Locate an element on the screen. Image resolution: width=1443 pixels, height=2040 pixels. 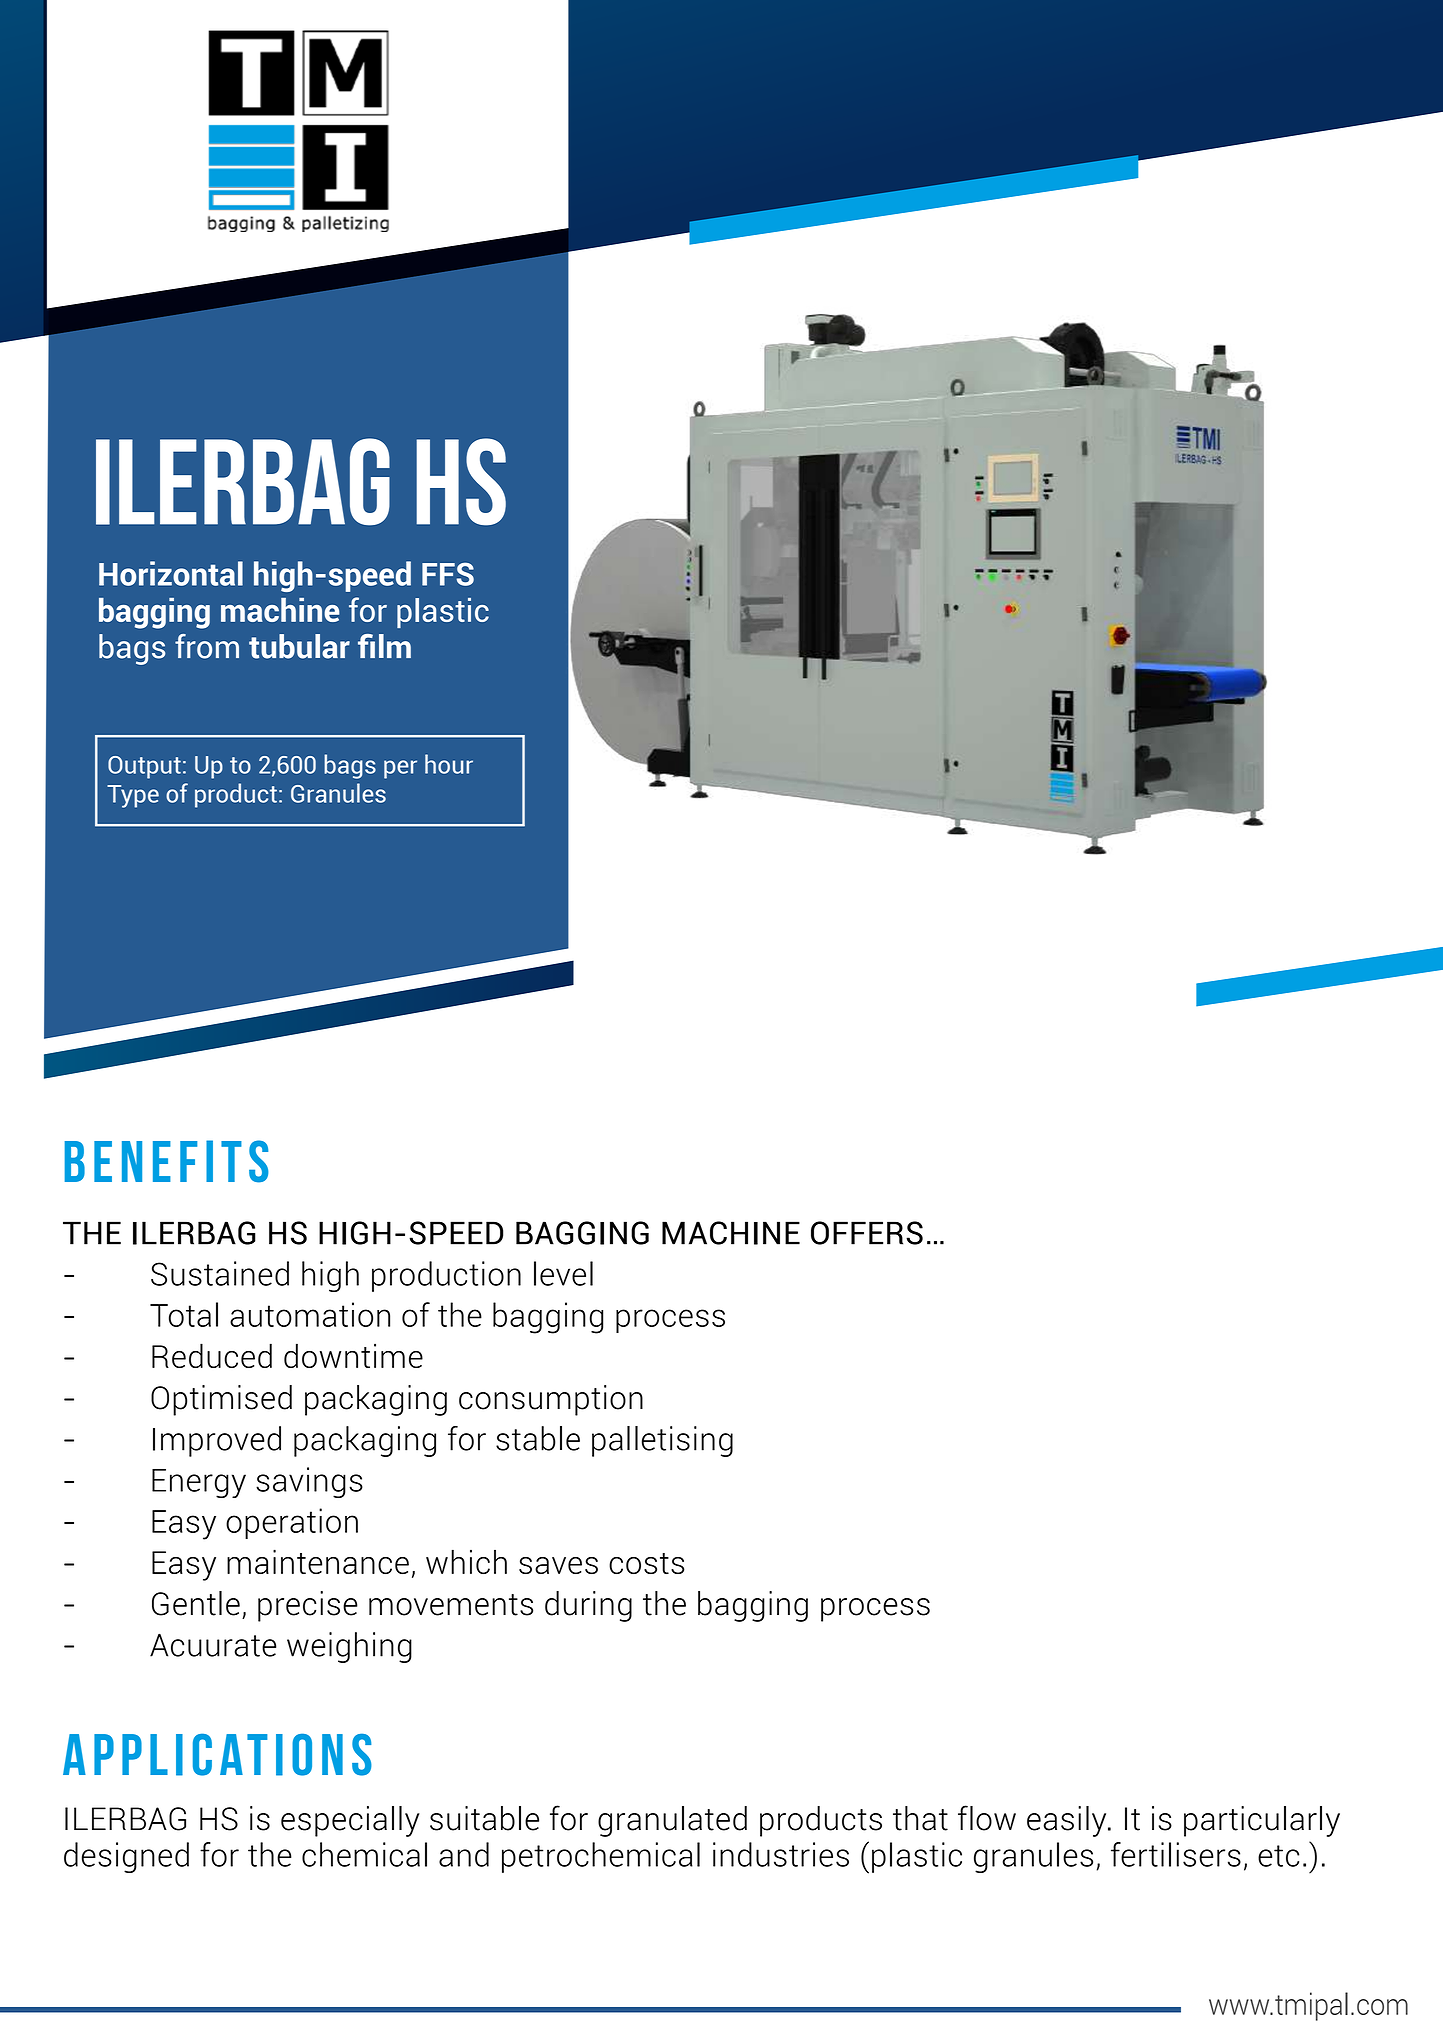
easily is located at coordinates (1068, 1821).
